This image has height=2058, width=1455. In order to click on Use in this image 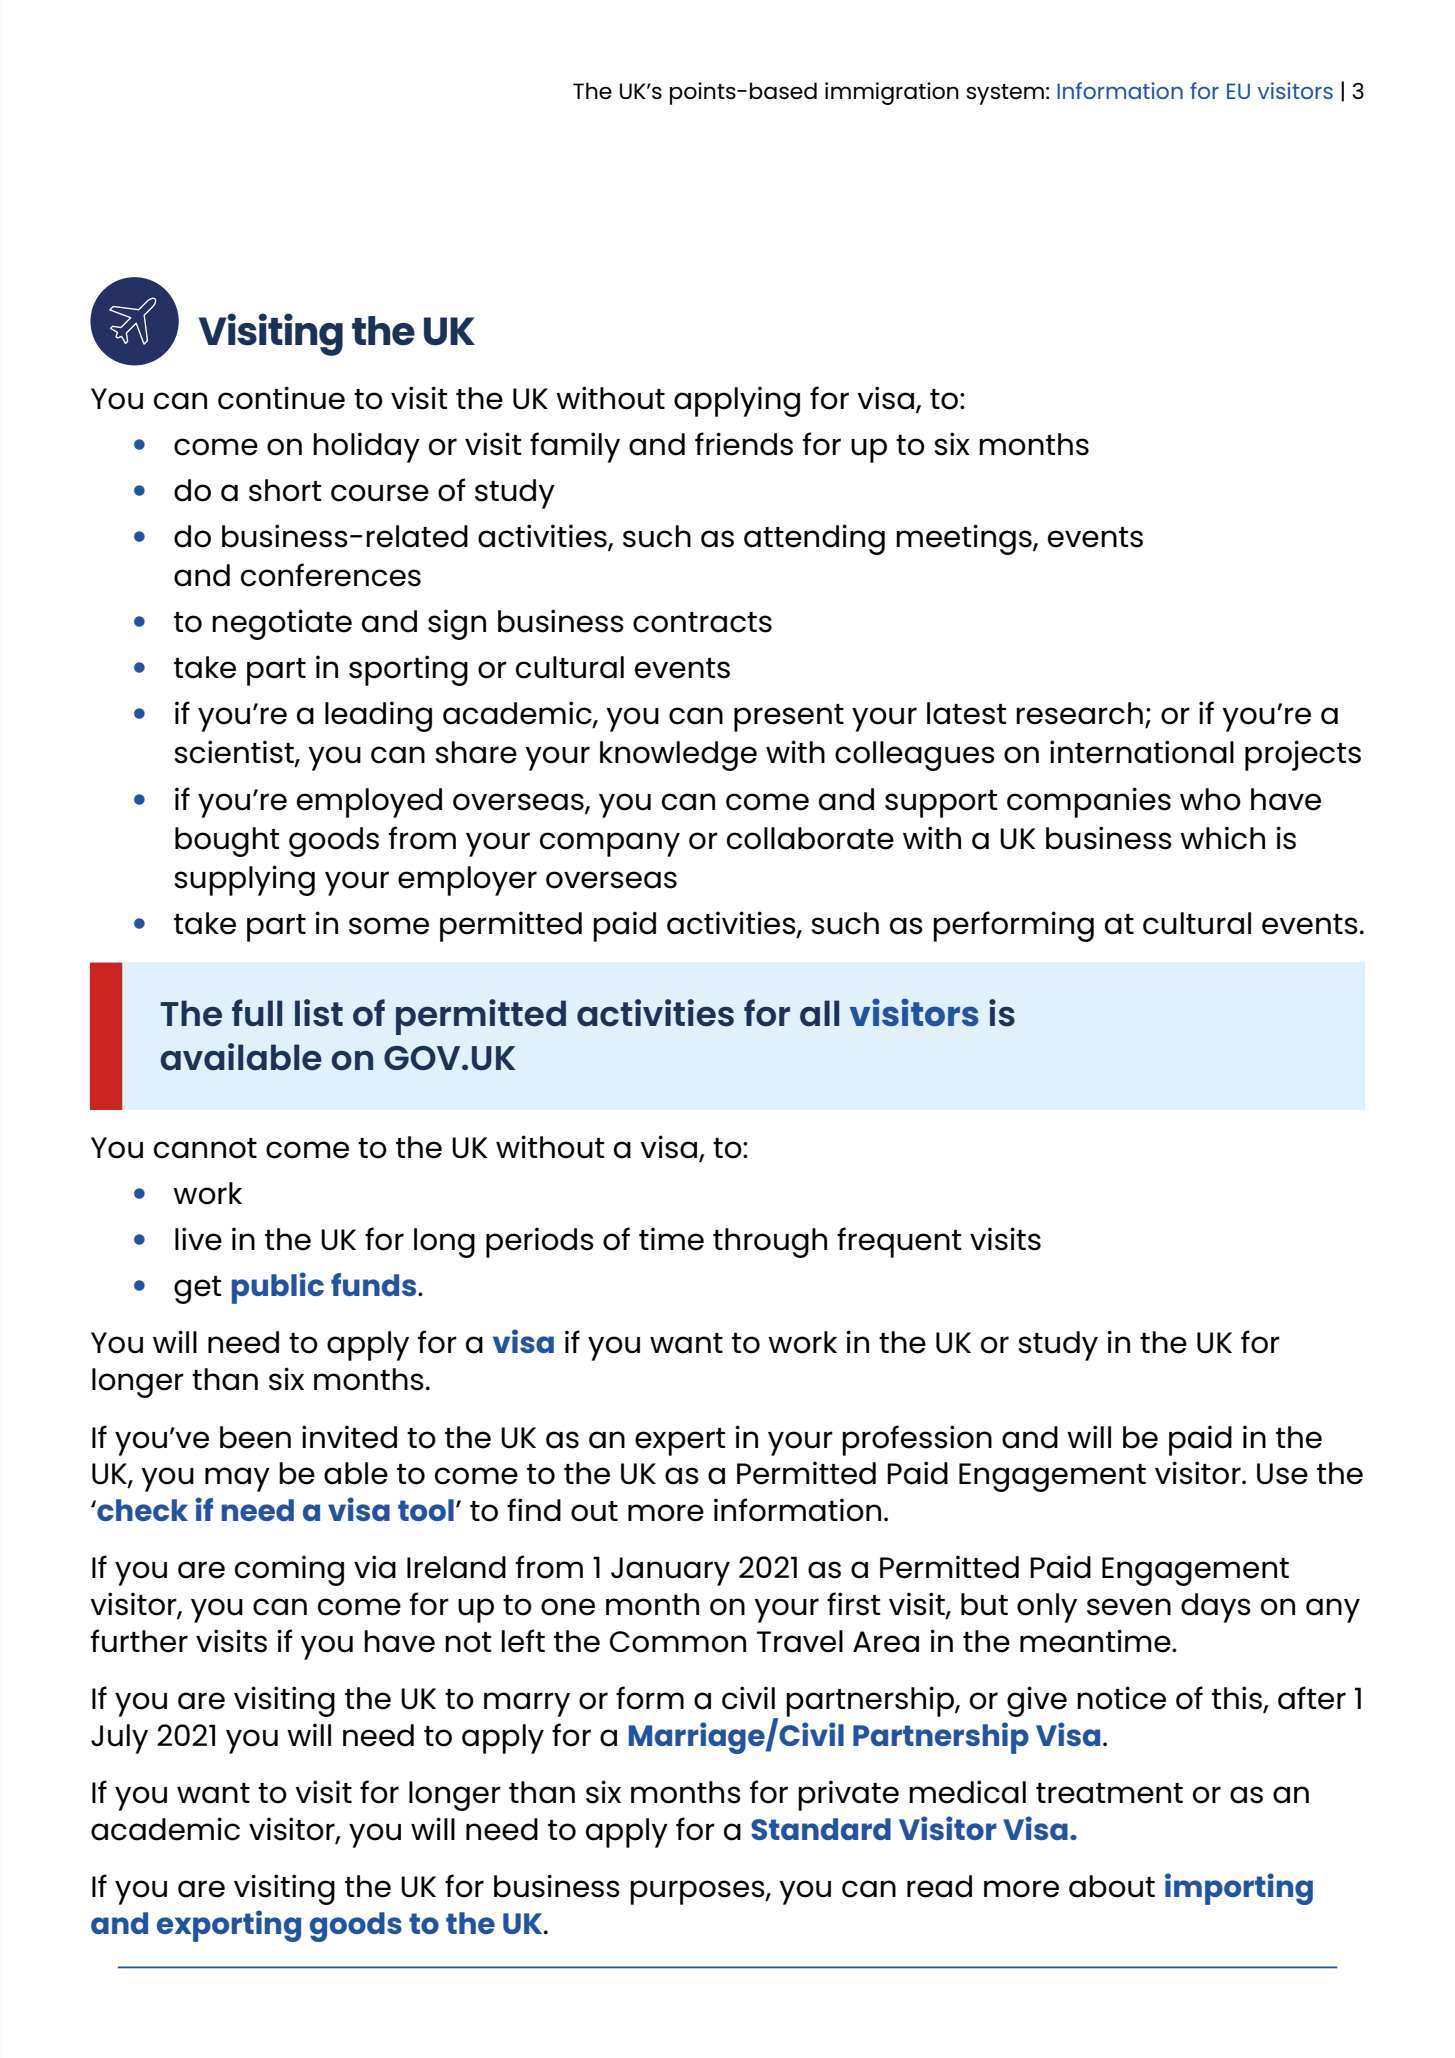, I will do `click(1282, 1474)`.
